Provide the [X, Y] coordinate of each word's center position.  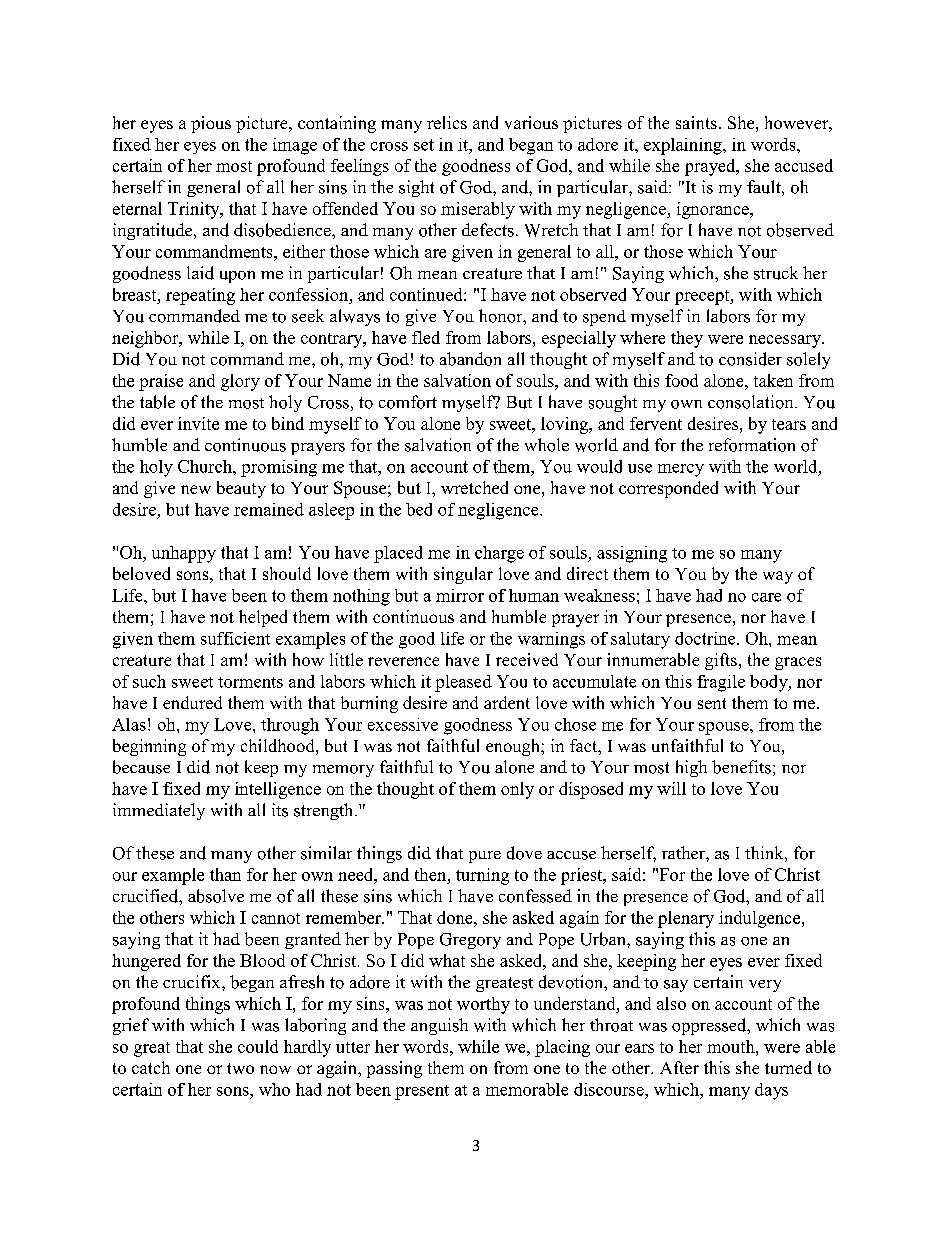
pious [211, 124]
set [424, 145]
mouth [732, 1046]
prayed [711, 167]
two [240, 1068]
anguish [439, 1026]
